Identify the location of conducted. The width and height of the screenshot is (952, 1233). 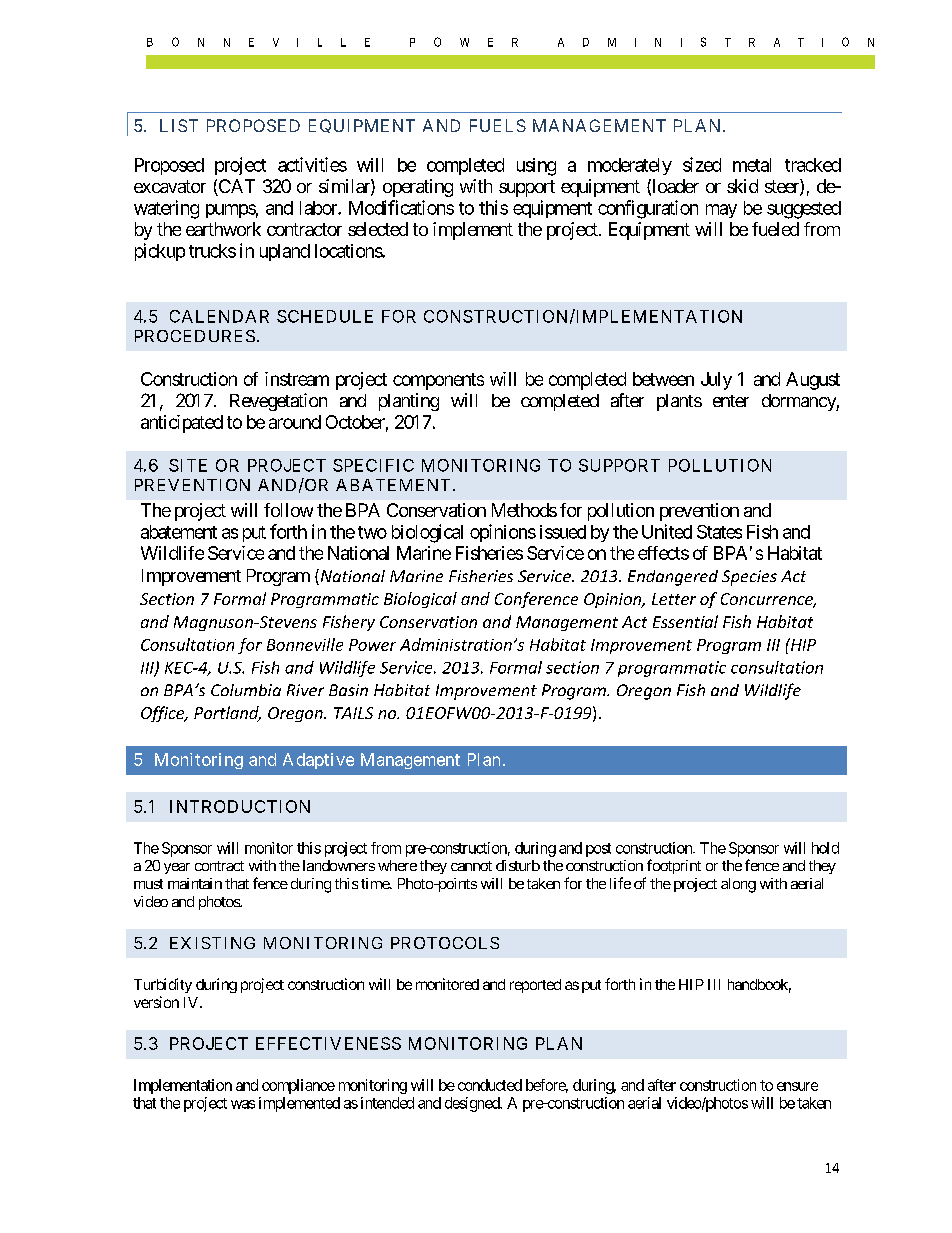
(490, 1085).
